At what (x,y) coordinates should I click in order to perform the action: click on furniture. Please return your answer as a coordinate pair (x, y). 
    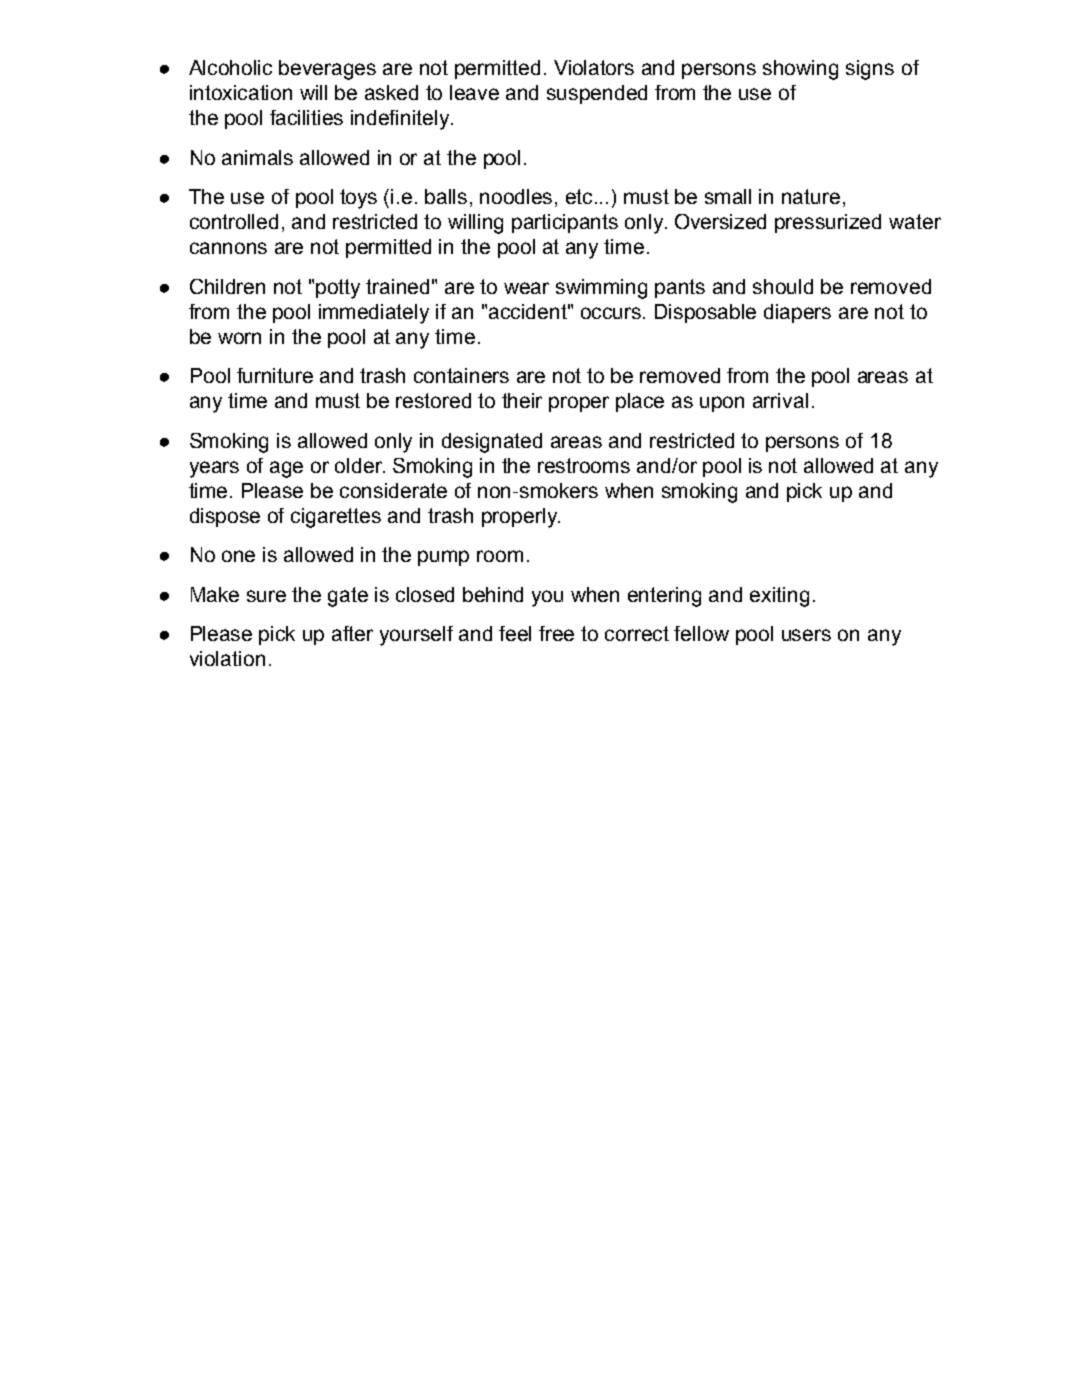
    Looking at the image, I should click on (275, 375).
